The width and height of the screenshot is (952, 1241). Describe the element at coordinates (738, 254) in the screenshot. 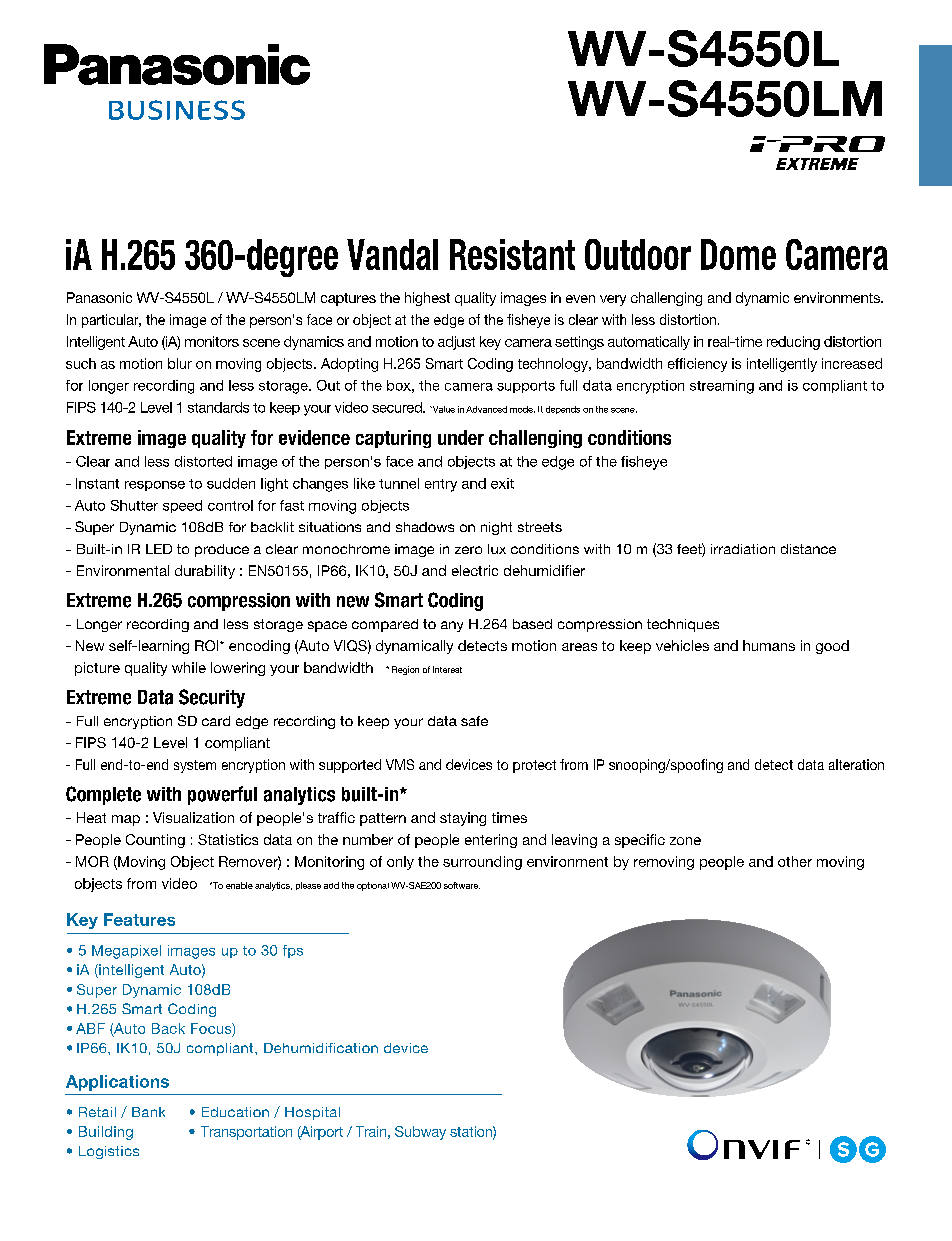

I see `Dome` at that location.
